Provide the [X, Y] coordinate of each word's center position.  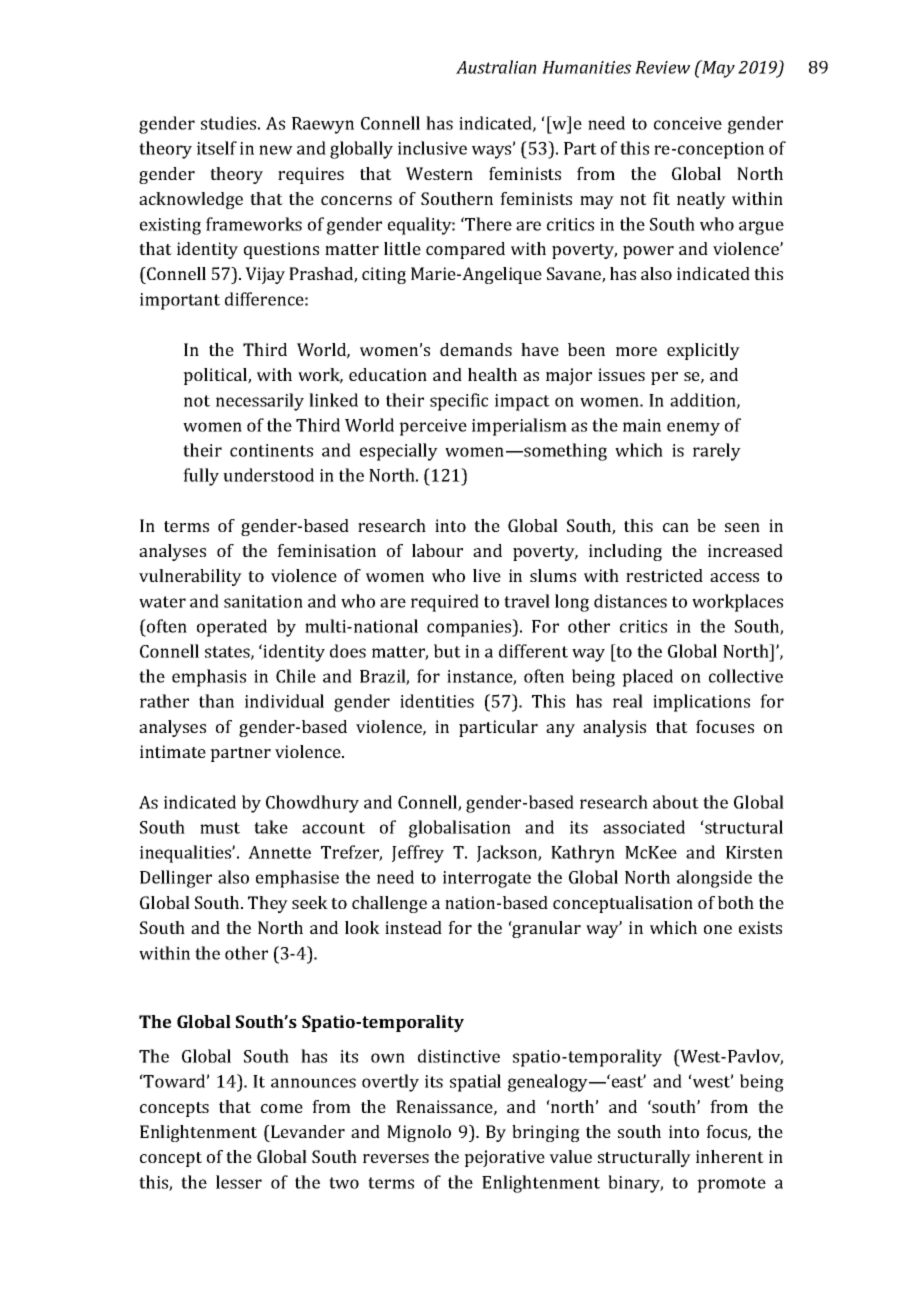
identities [437, 701]
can [676, 527]
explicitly [703, 351]
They [268, 904]
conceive [688, 123]
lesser [239, 1182]
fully [201, 477]
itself [217, 148]
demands [476, 349]
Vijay [265, 275]
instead [413, 927]
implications [701, 703]
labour [437, 550]
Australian [496, 67]
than [216, 701]
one [718, 929]
